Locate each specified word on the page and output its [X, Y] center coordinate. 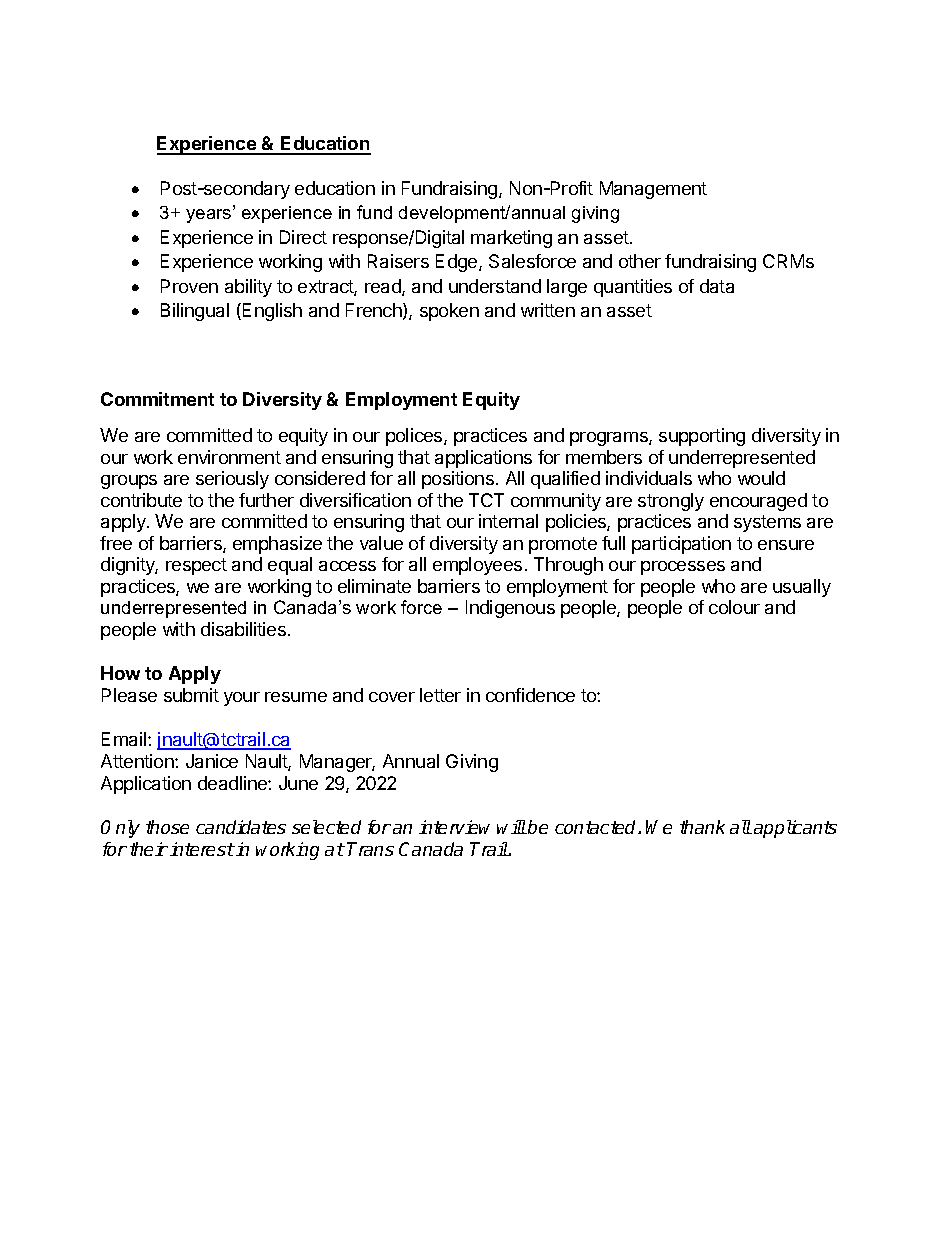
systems [767, 523]
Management [653, 190]
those [167, 827]
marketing [511, 239]
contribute [141, 500]
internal [508, 521]
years [210, 216]
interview [454, 827]
